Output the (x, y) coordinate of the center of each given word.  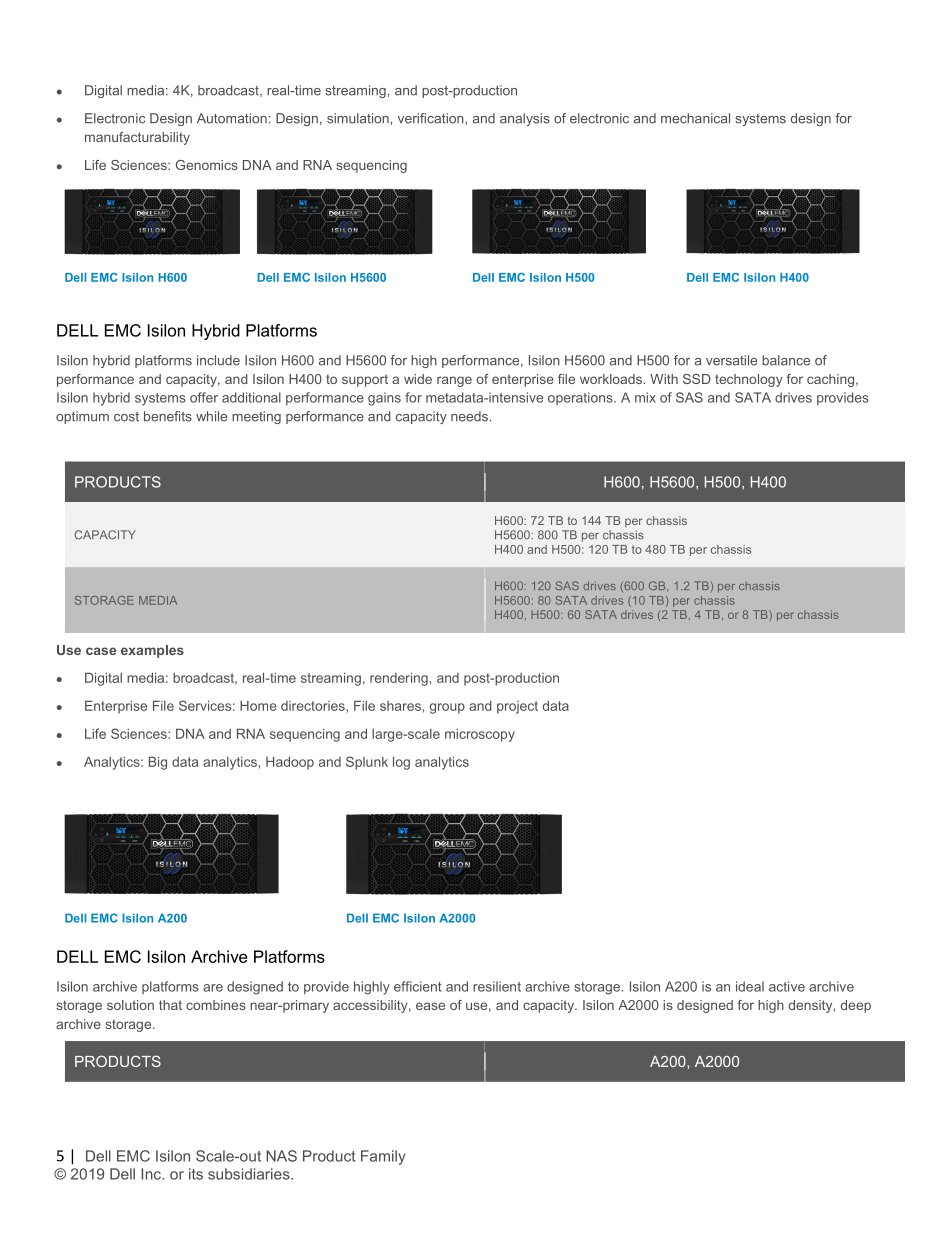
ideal (750, 986)
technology (749, 380)
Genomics (207, 165)
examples (152, 651)
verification (432, 119)
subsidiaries (250, 1174)
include (218, 360)
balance (786, 360)
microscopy (480, 735)
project (517, 707)
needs (469, 416)
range (454, 381)
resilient (497, 986)
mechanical (695, 118)
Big (158, 763)
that (170, 1005)
